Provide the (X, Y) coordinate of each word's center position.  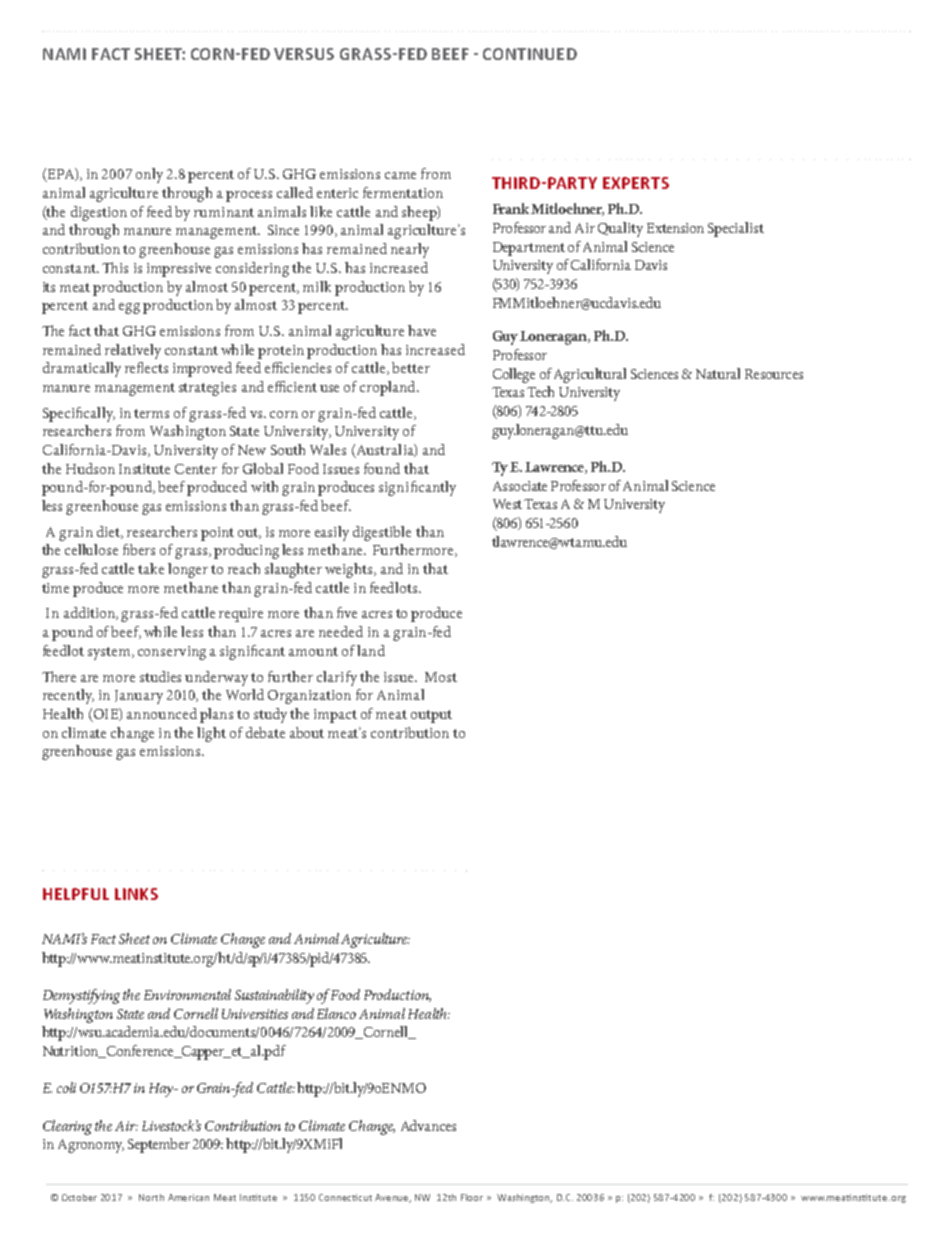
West (507, 504)
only (149, 175)
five (347, 612)
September (159, 1145)
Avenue (393, 1198)
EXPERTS (636, 183)
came (400, 175)
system (110, 653)
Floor (472, 1197)
